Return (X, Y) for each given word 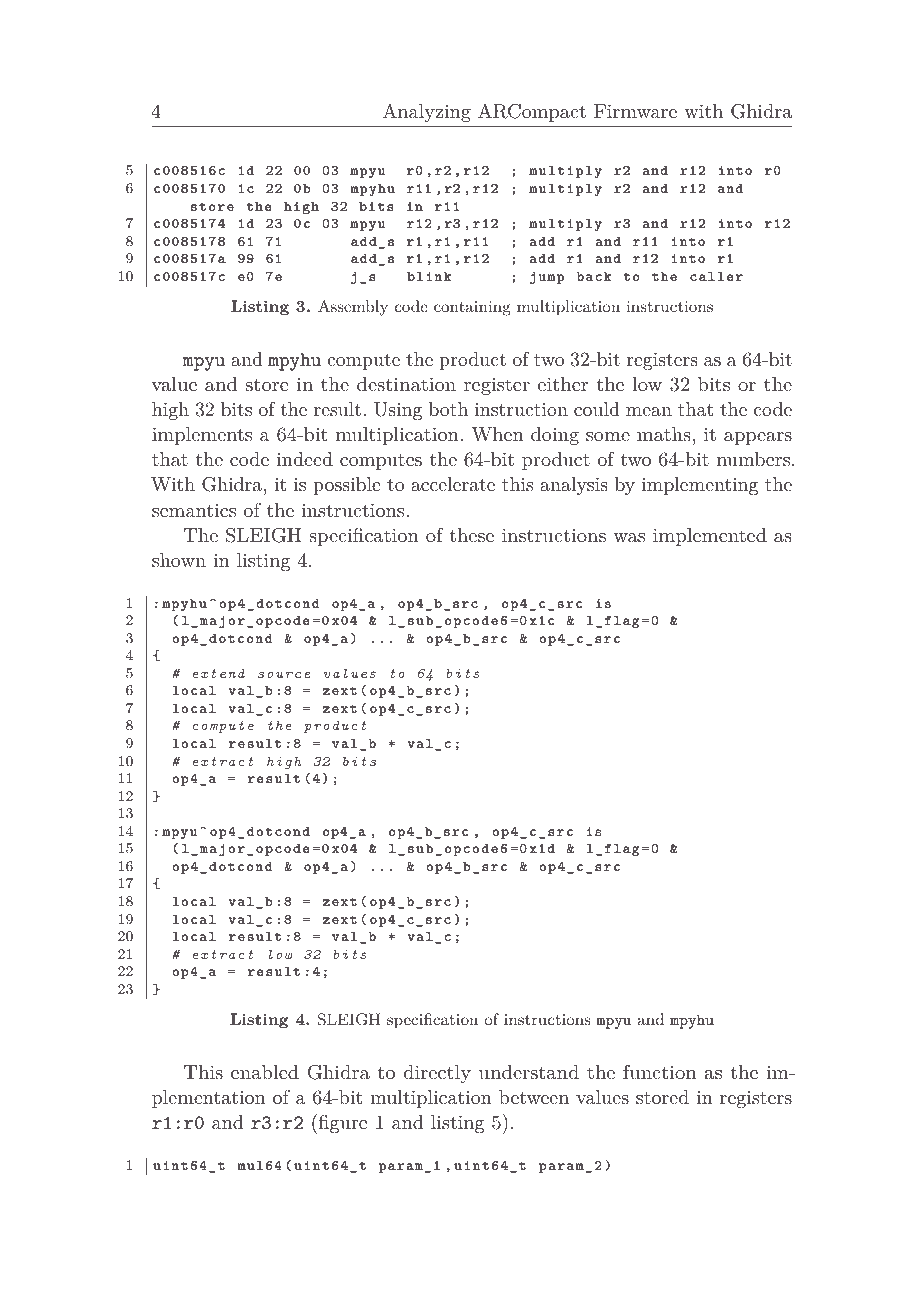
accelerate (453, 484)
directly (437, 1074)
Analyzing (427, 112)
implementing (700, 486)
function (659, 1072)
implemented (710, 537)
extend (219, 673)
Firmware (635, 111)
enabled (265, 1072)
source (284, 674)
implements (202, 436)
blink (429, 276)
